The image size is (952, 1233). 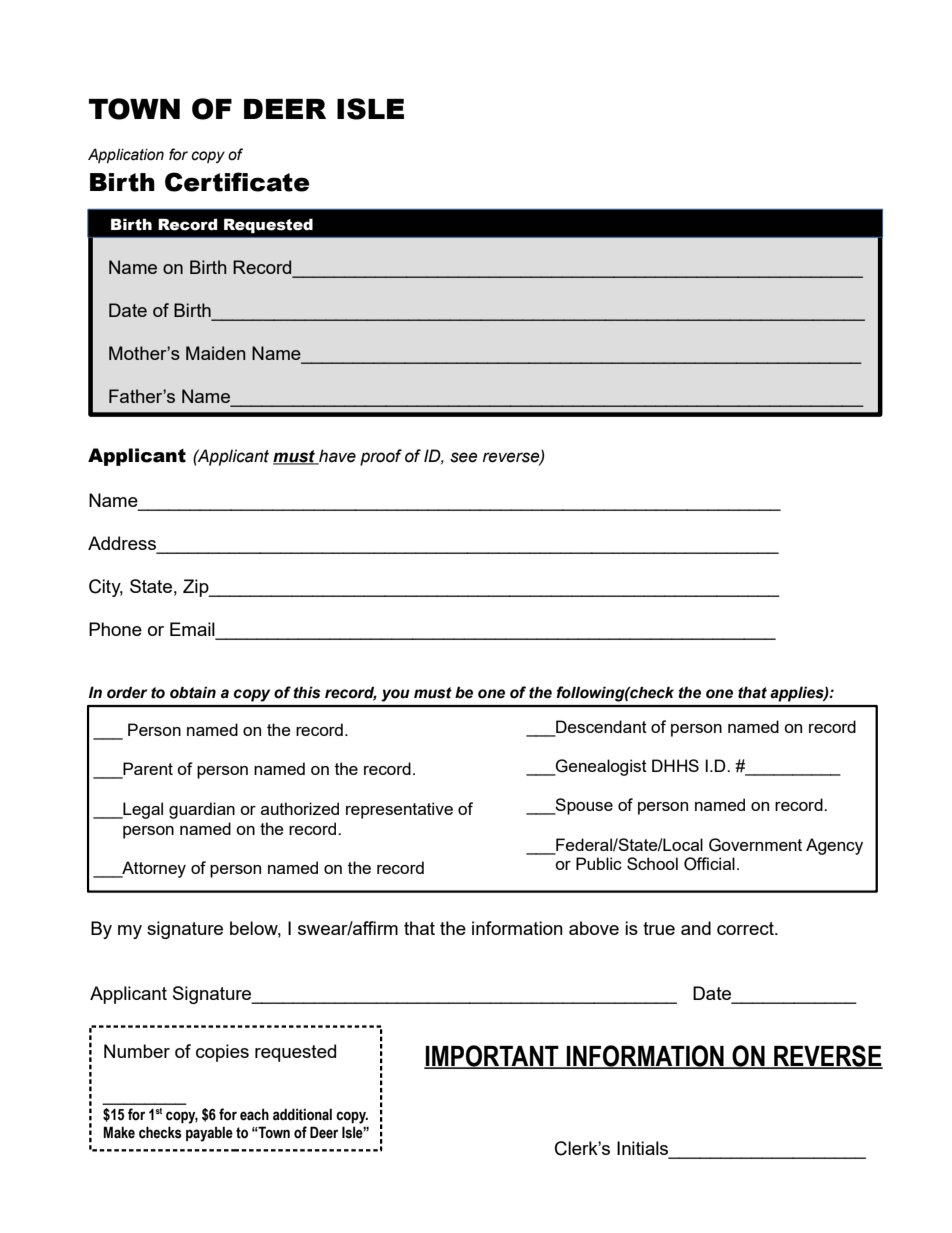 I want to click on DHHS, so click(x=675, y=765).
